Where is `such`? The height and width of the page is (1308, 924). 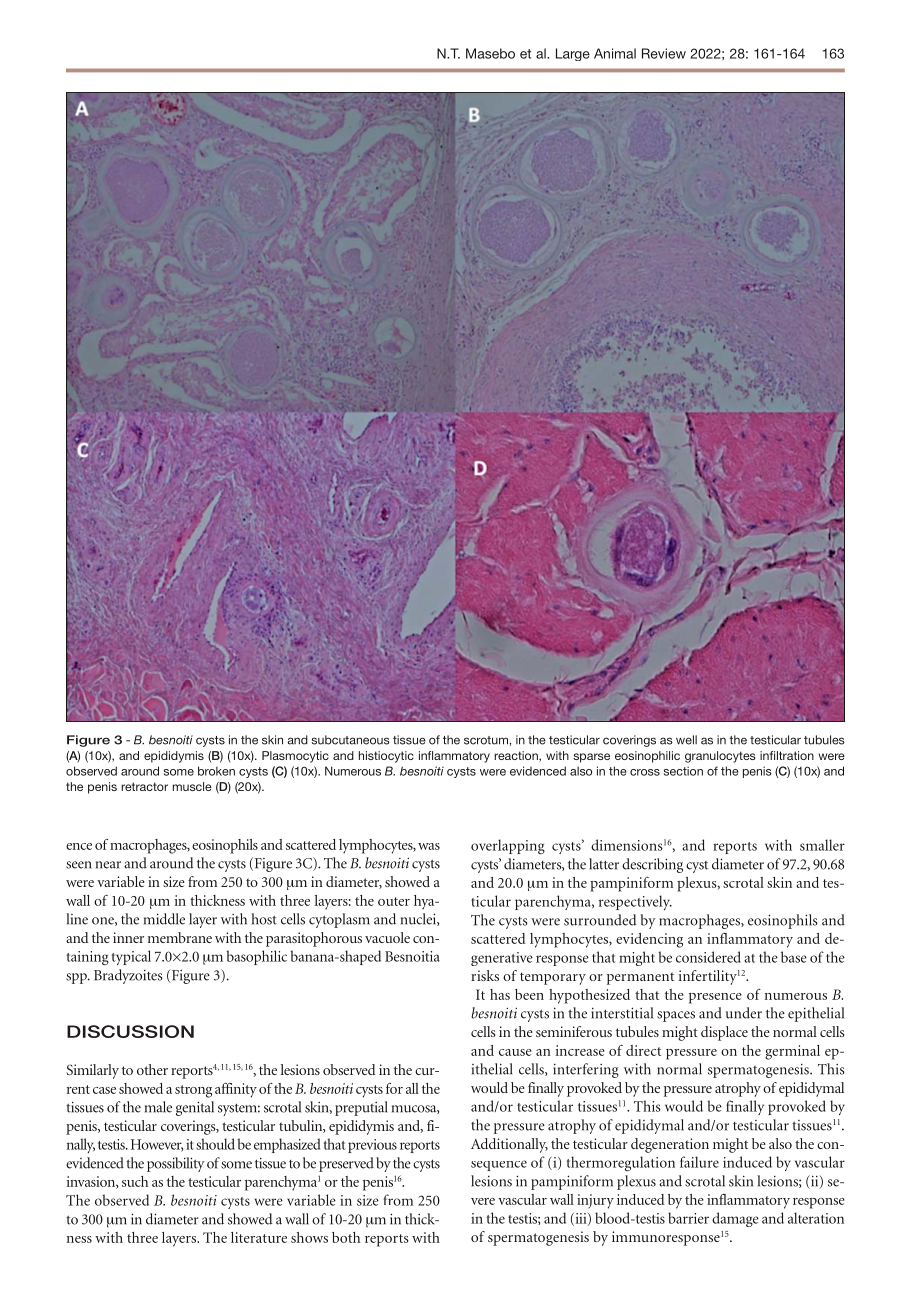 such is located at coordinates (135, 1181).
